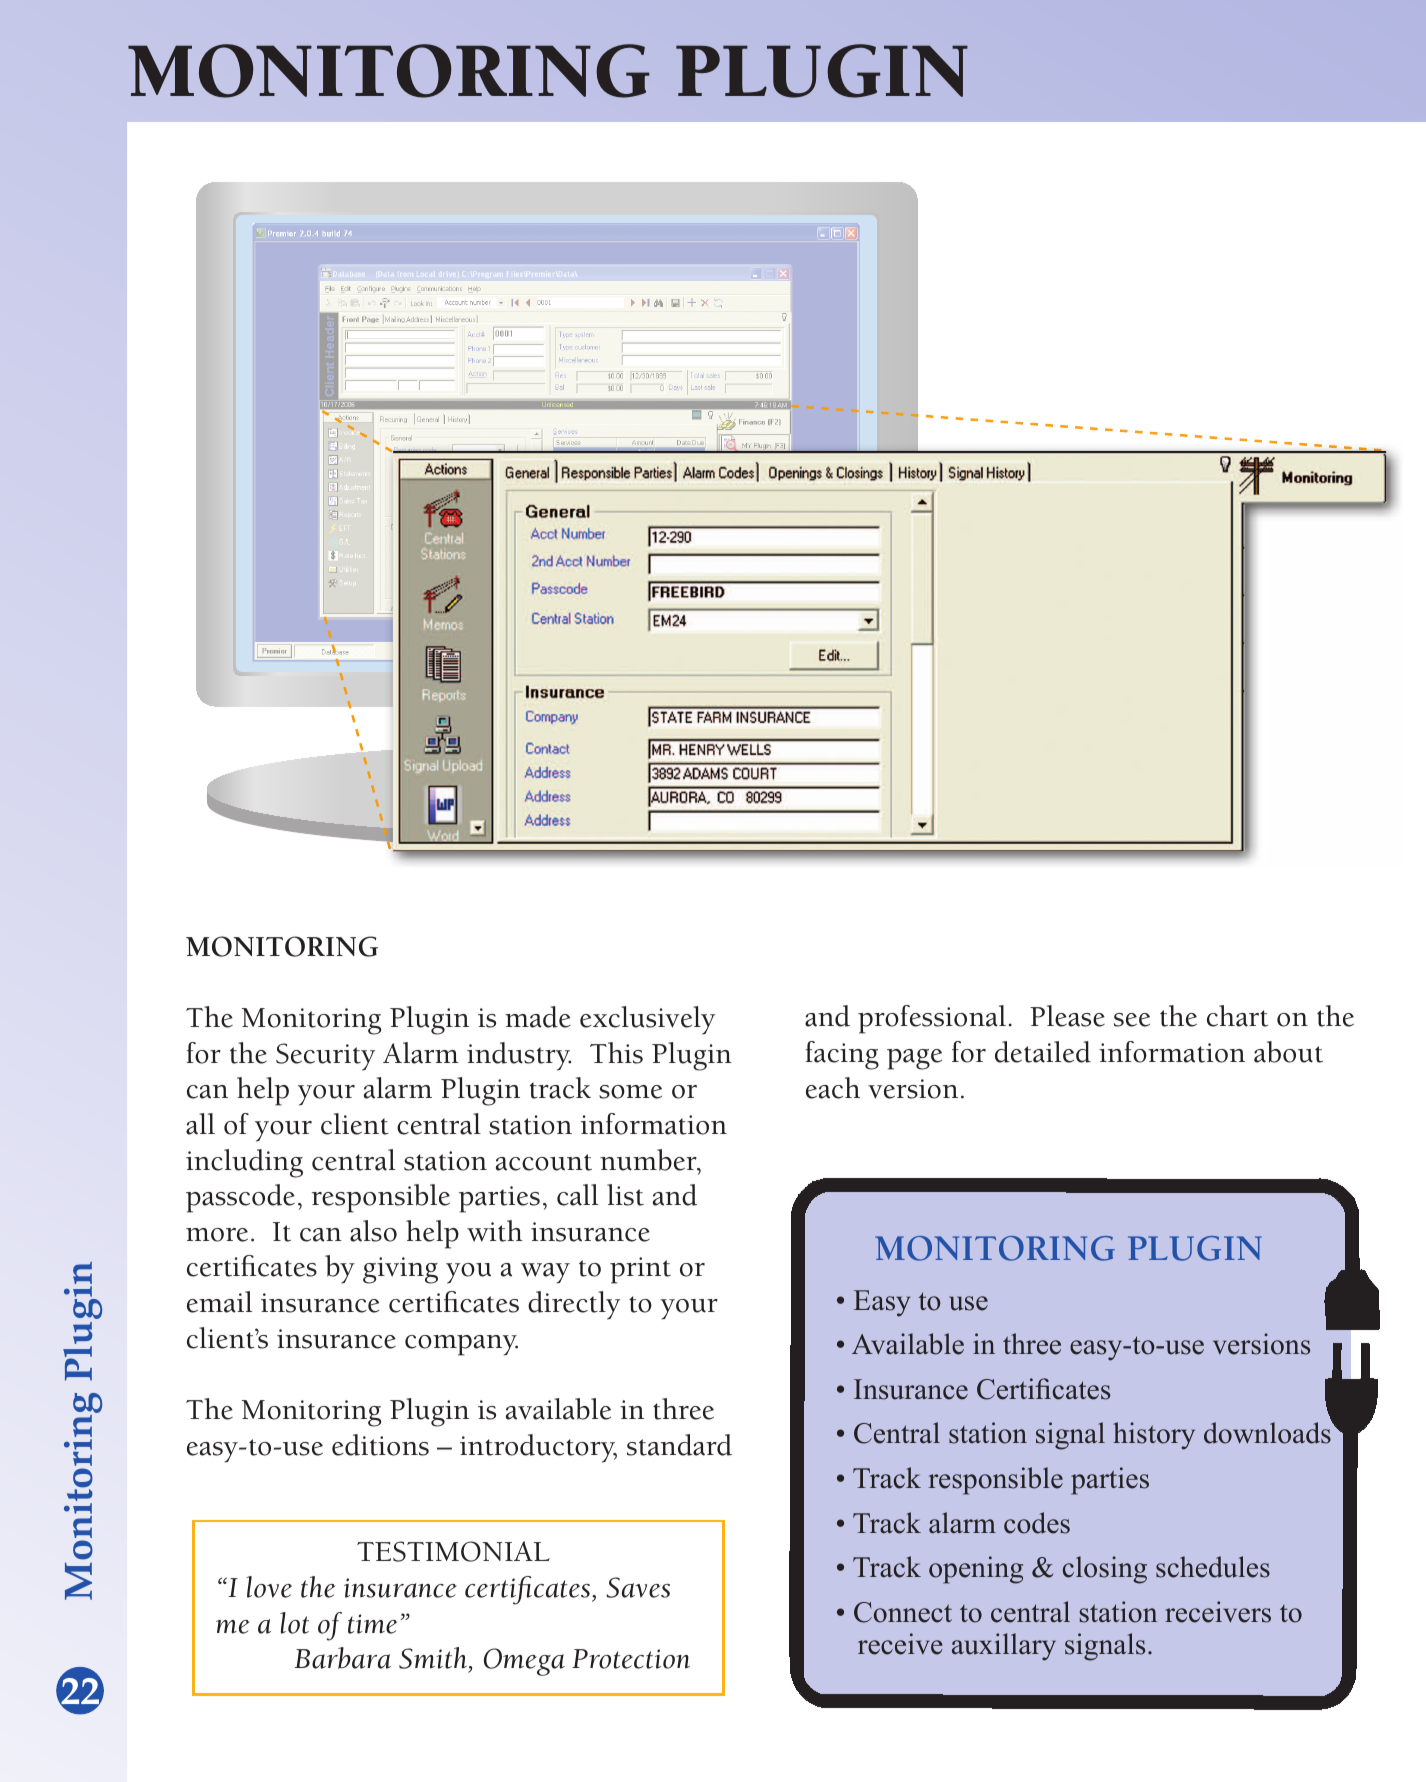  I want to click on facing, so click(842, 1055).
